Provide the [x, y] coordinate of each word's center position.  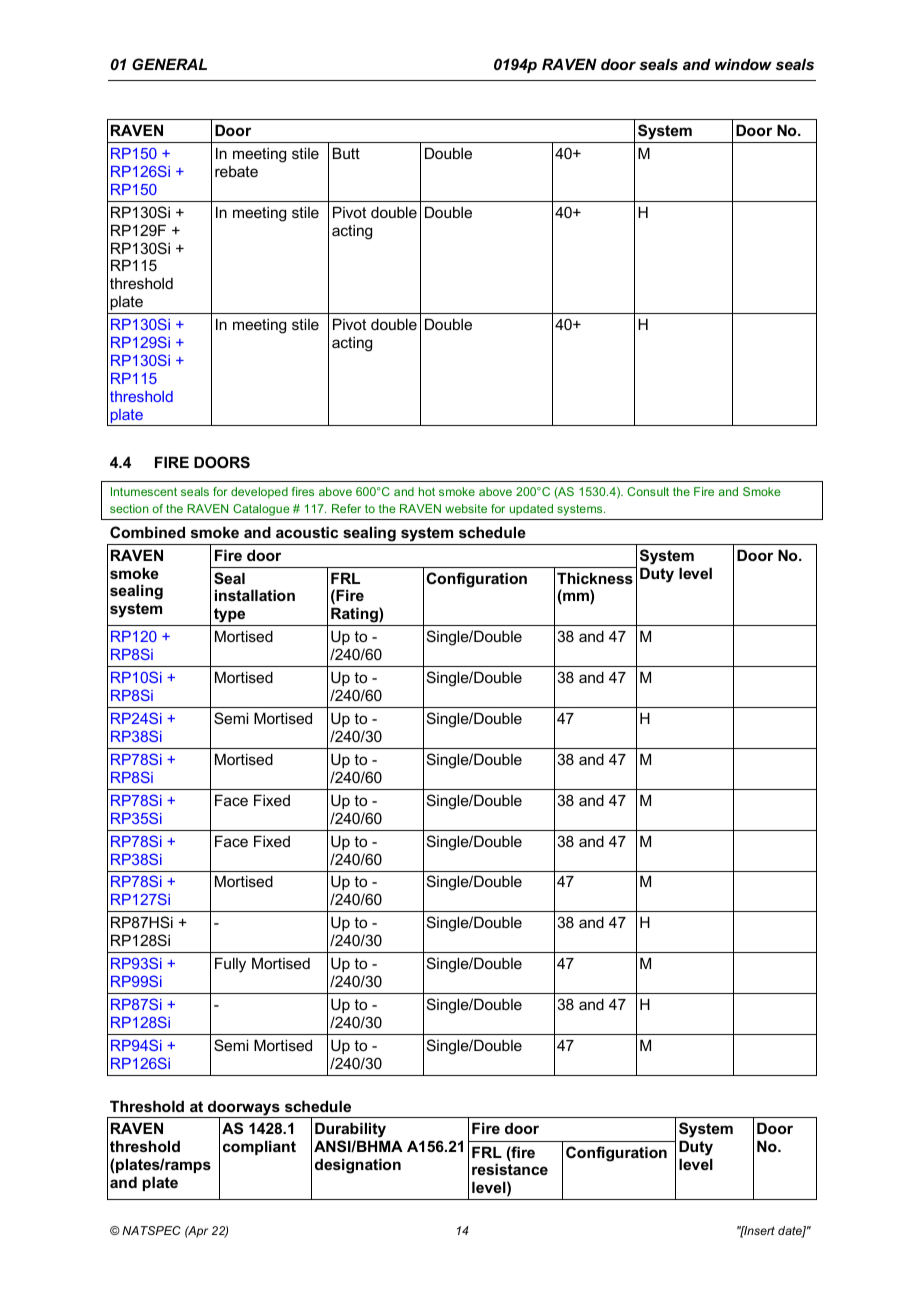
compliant [259, 1147]
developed [259, 493]
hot [427, 491]
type [229, 615]
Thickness [595, 578]
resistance [510, 1169]
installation [255, 595]
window [743, 64]
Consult [648, 491]
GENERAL [169, 64]
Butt [346, 153]
